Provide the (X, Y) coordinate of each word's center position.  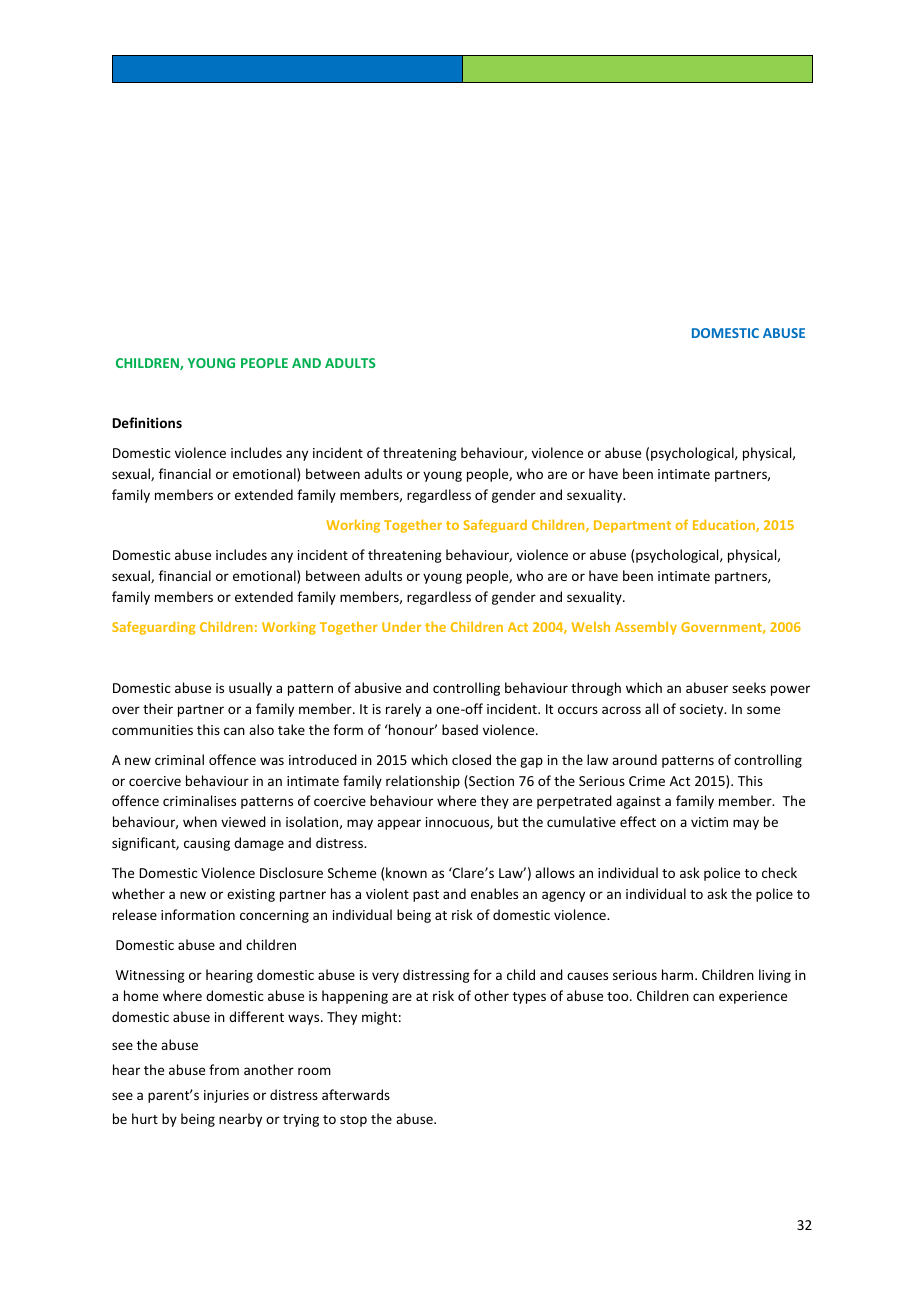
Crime (647, 781)
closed (471, 759)
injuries (226, 1096)
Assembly (646, 628)
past (426, 896)
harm (679, 974)
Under (401, 626)
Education (725, 525)
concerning (274, 916)
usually (250, 689)
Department (632, 526)
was (272, 761)
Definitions (147, 422)
